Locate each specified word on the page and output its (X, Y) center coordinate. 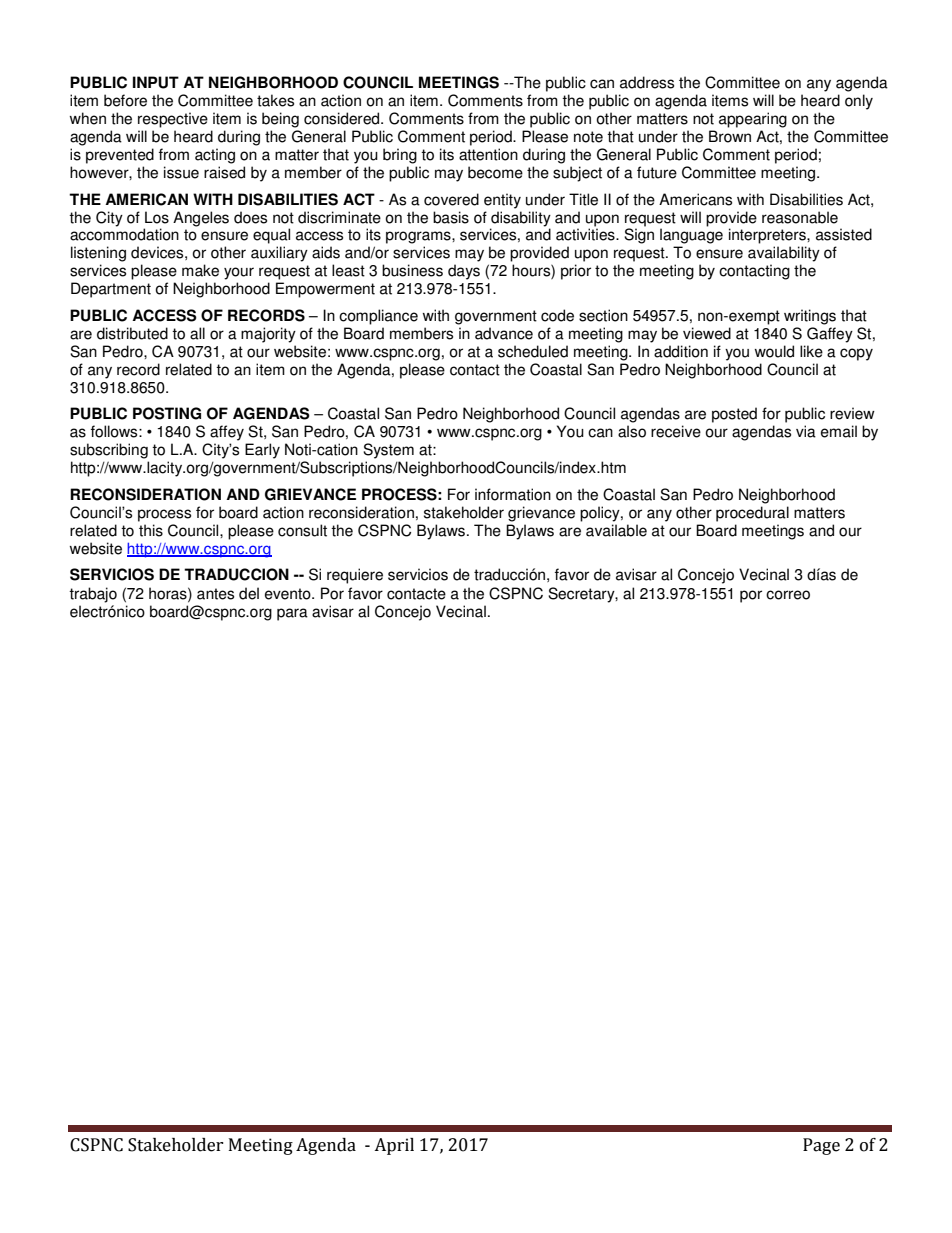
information (513, 494)
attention (488, 154)
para (292, 614)
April (394, 1146)
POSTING (167, 413)
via (806, 431)
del (249, 593)
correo (788, 595)
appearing (753, 120)
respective (173, 120)
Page (821, 1146)
